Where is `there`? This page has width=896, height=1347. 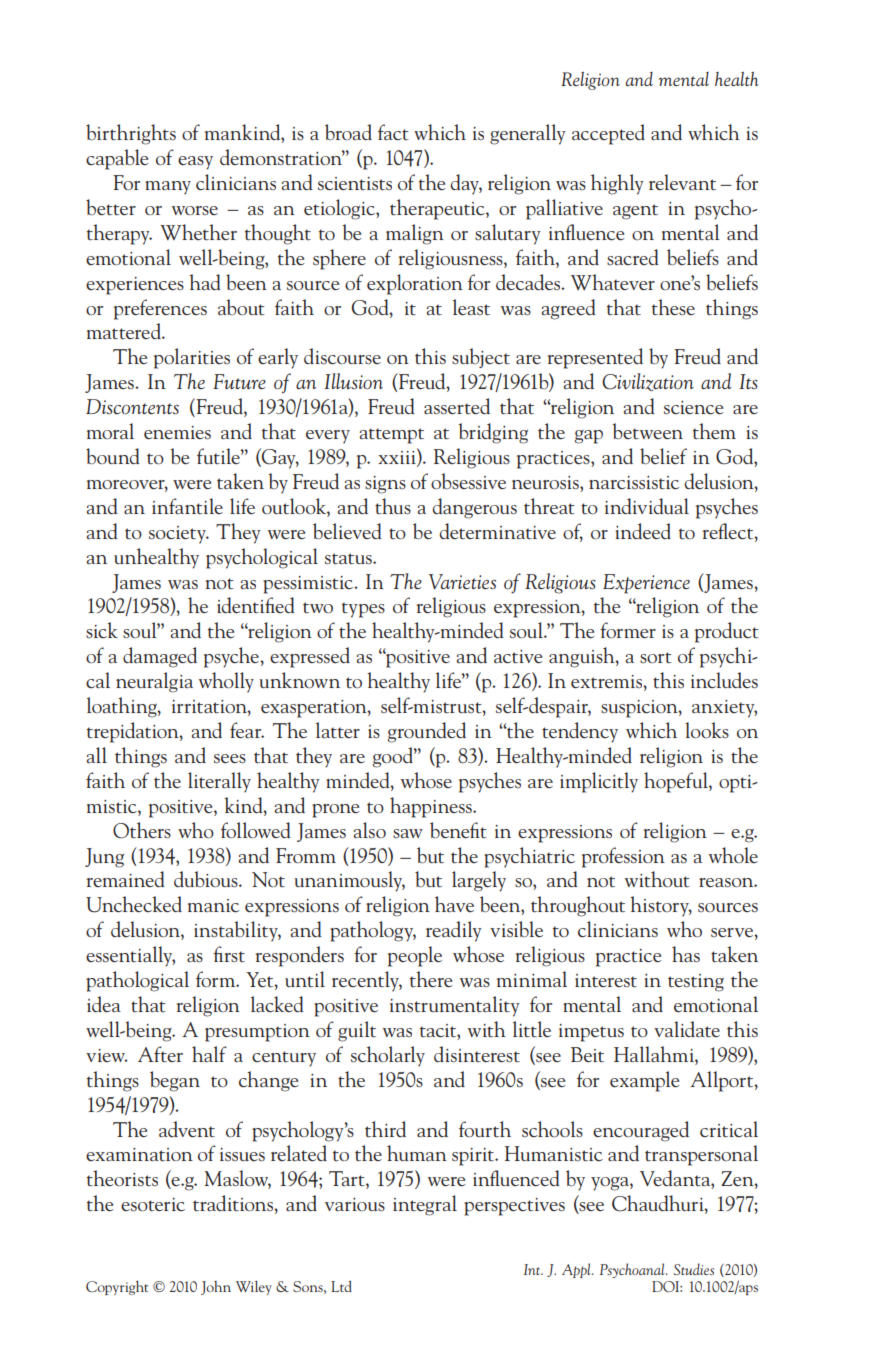
there is located at coordinates (431, 979).
